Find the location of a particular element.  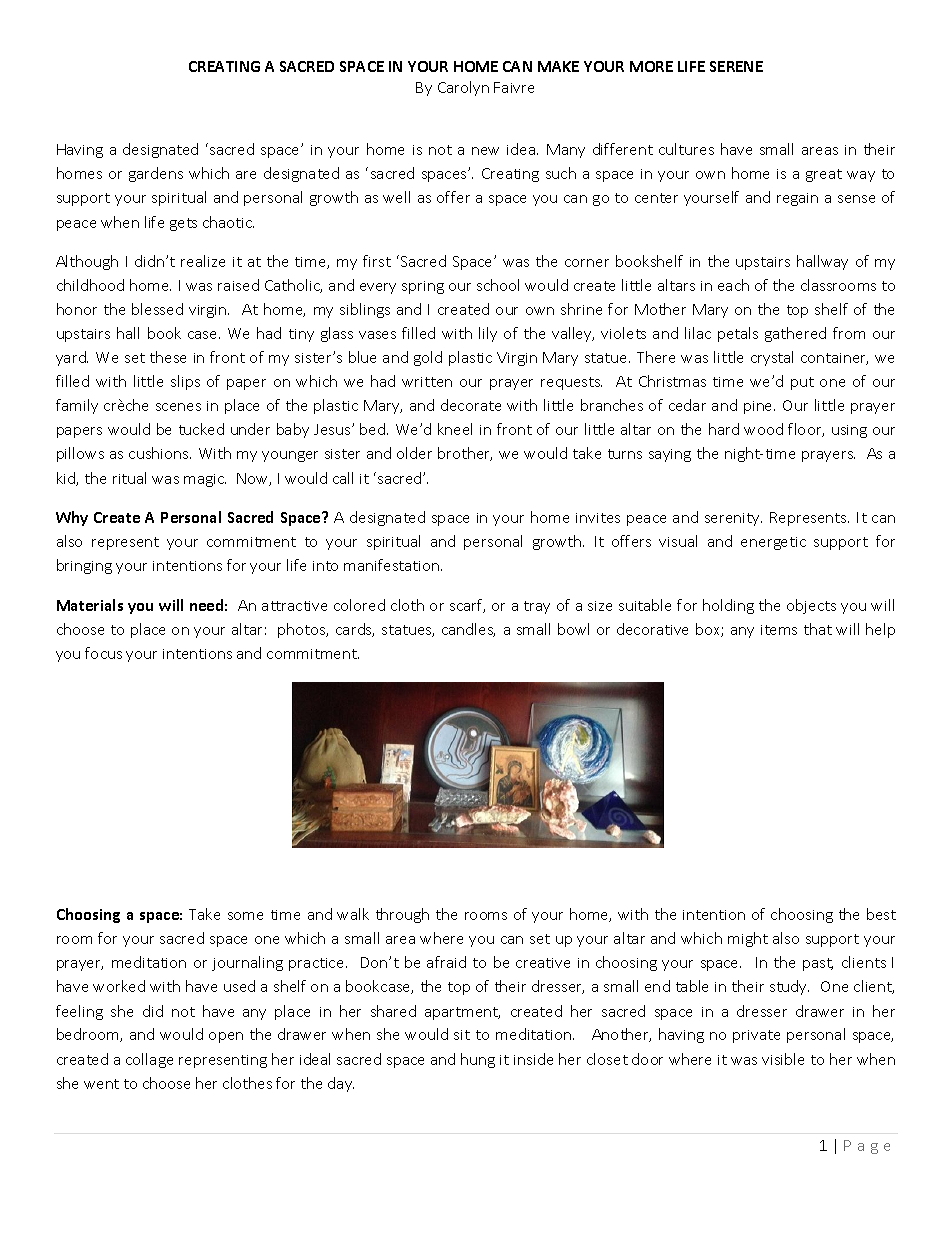

gardens is located at coordinates (156, 174).
